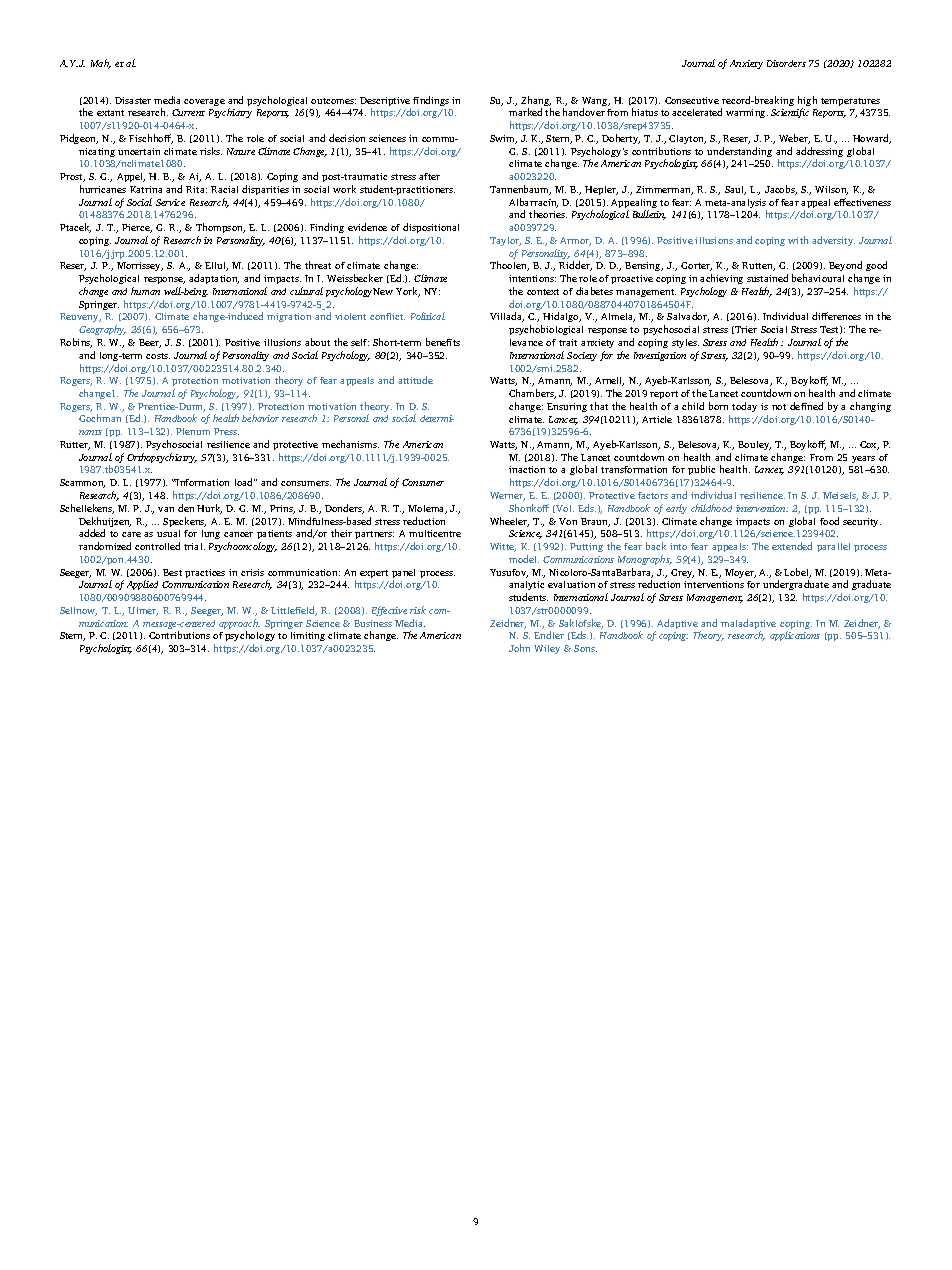  Describe the element at coordinates (415, 380) in the screenshot. I see `attitude` at that location.
